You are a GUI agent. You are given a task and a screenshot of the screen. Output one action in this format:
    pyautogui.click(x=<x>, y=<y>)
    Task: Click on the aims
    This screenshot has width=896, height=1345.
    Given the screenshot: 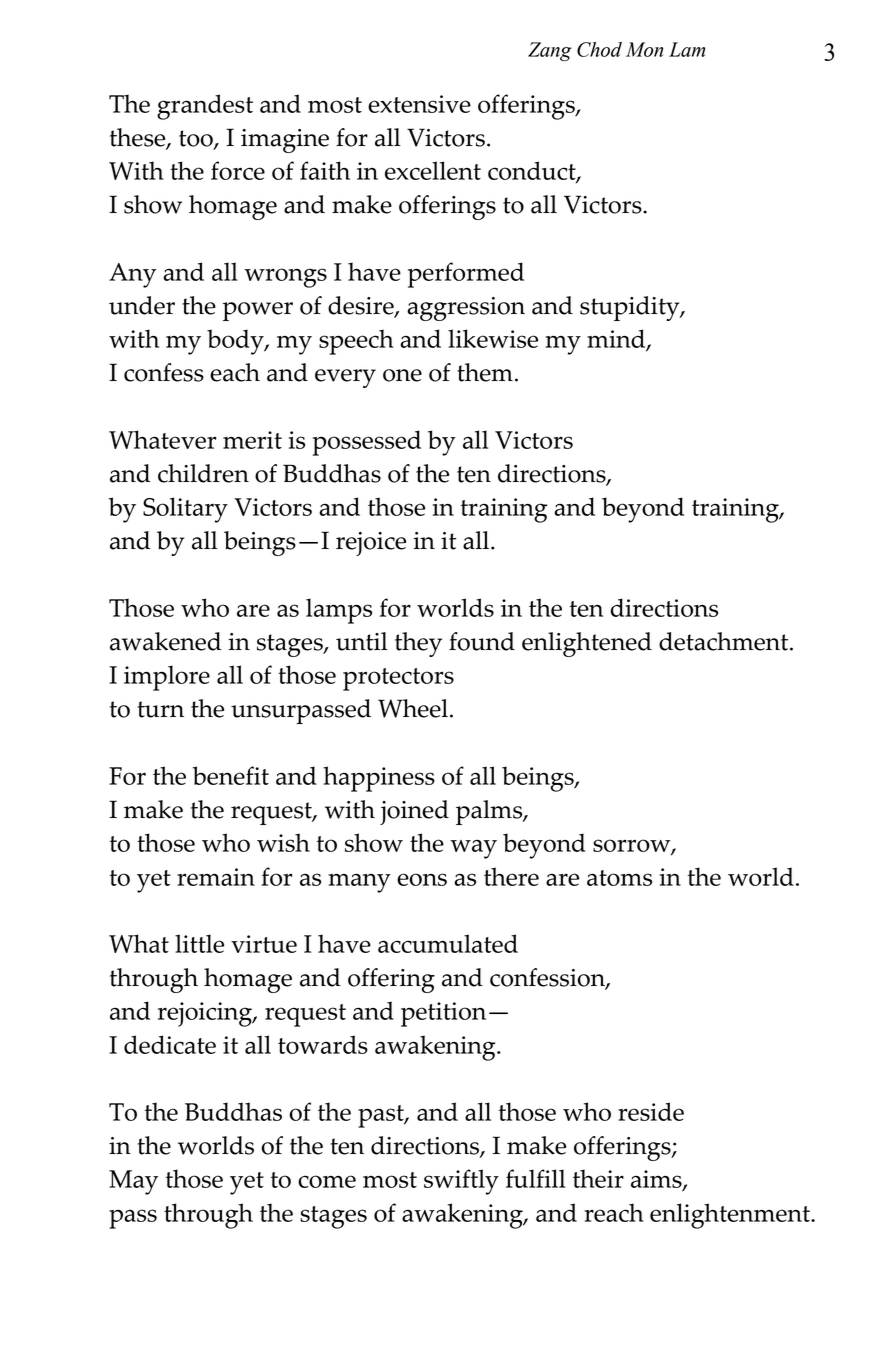 What is the action you would take?
    pyautogui.click(x=657, y=1180)
